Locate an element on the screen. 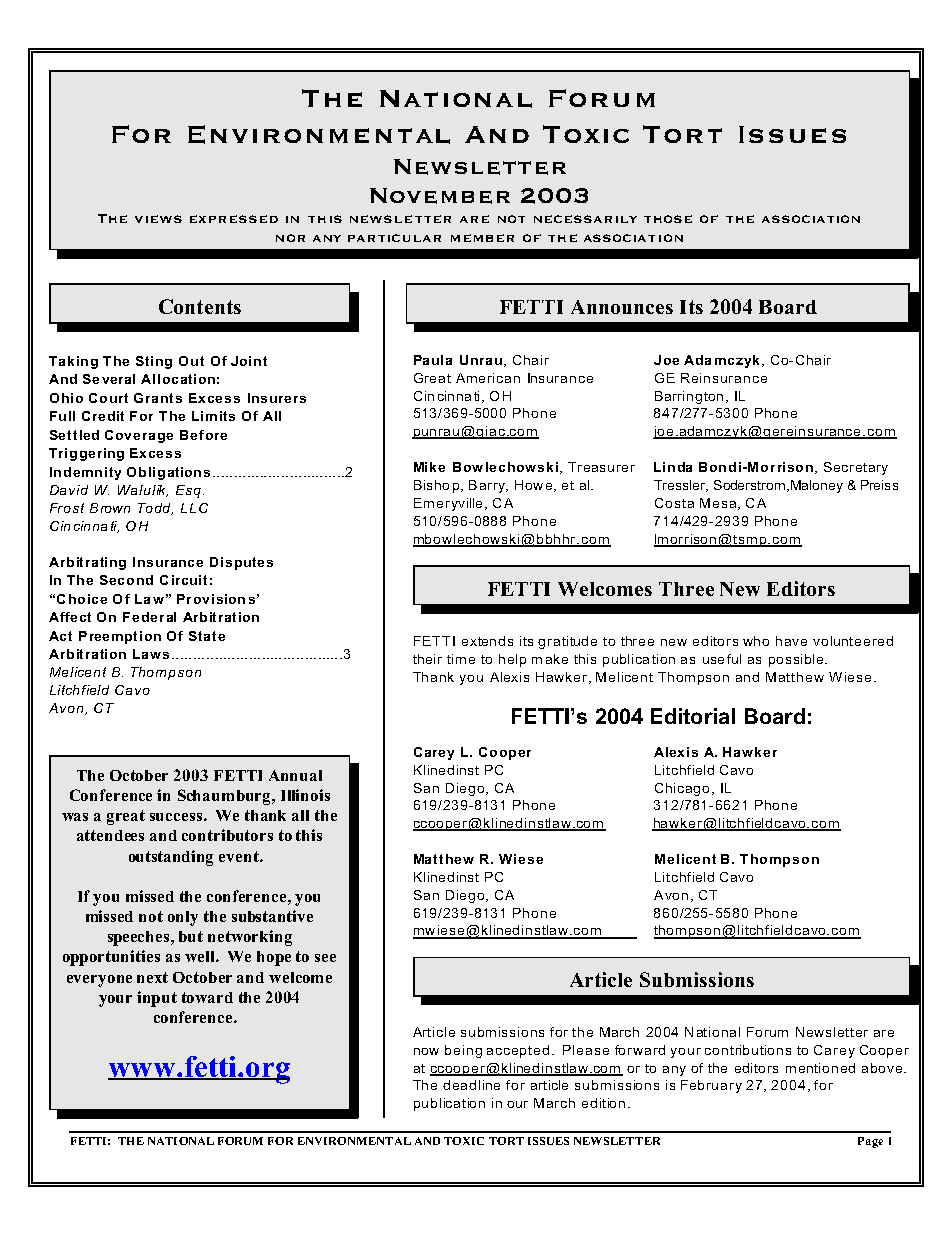  February is located at coordinates (711, 1086).
